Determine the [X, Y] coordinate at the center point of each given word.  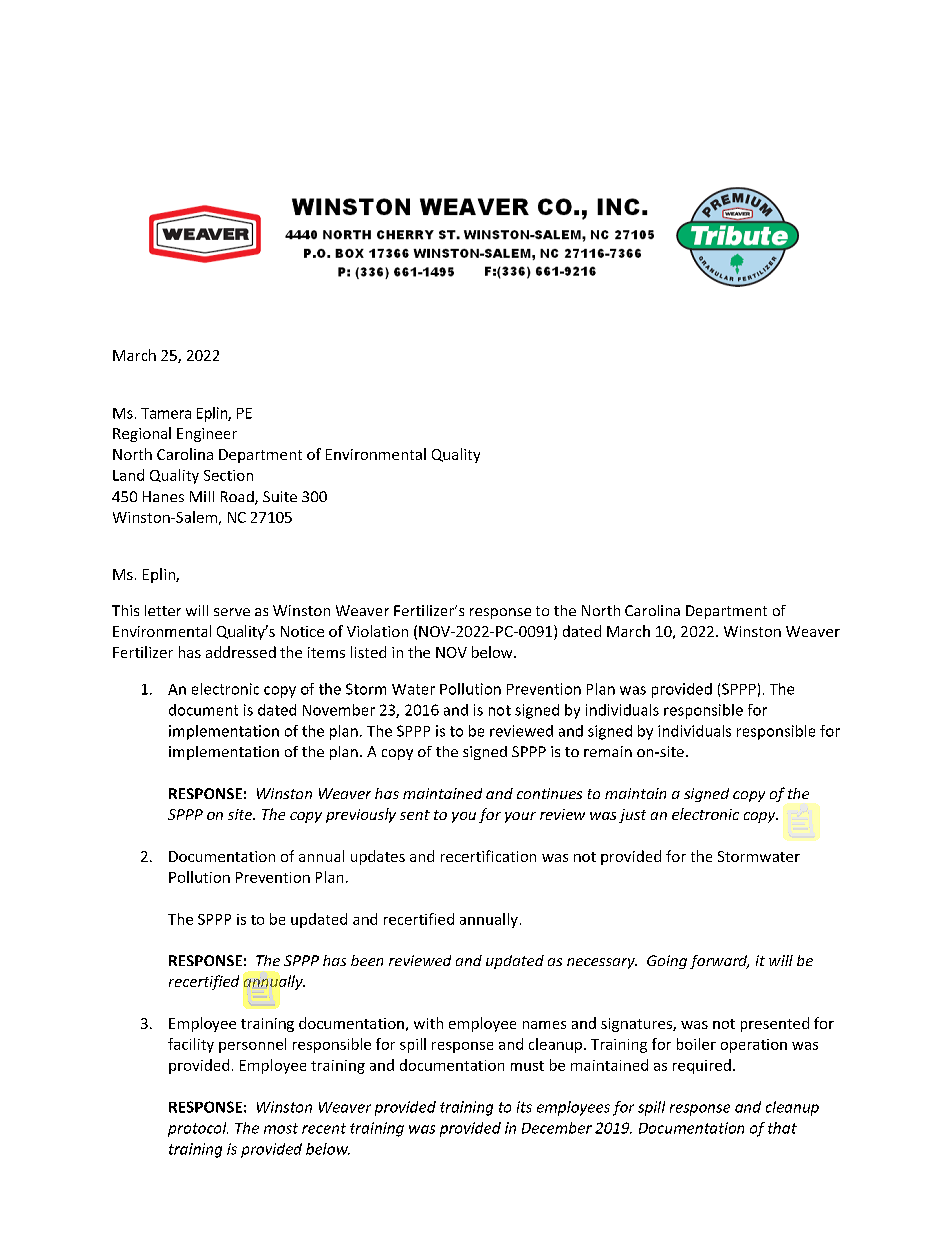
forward [719, 962]
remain [608, 751]
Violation [377, 631]
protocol [198, 1129]
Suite [280, 496]
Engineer [207, 435]
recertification [488, 856]
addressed [241, 652]
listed [368, 652]
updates [378, 857]
